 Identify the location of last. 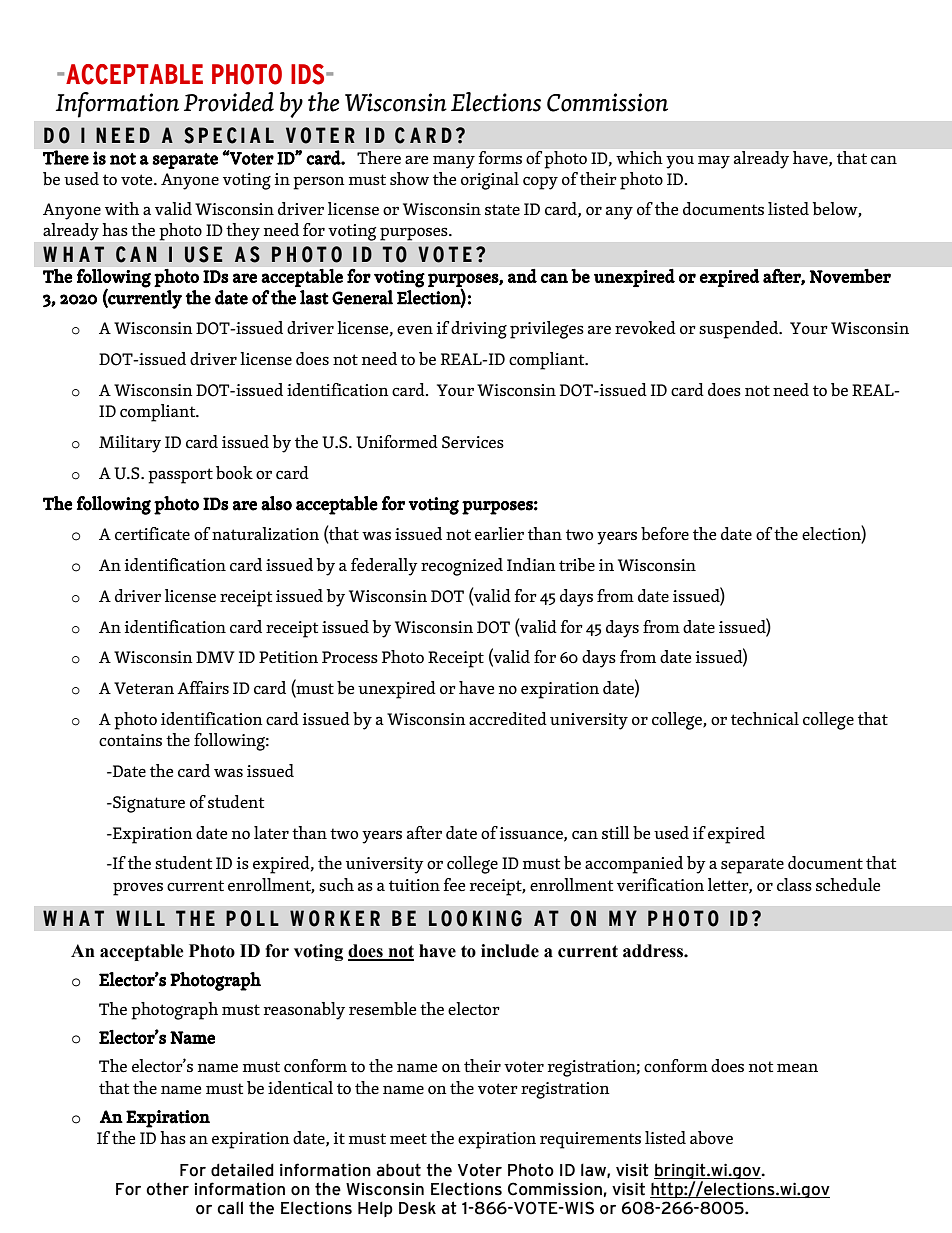
(314, 297).
